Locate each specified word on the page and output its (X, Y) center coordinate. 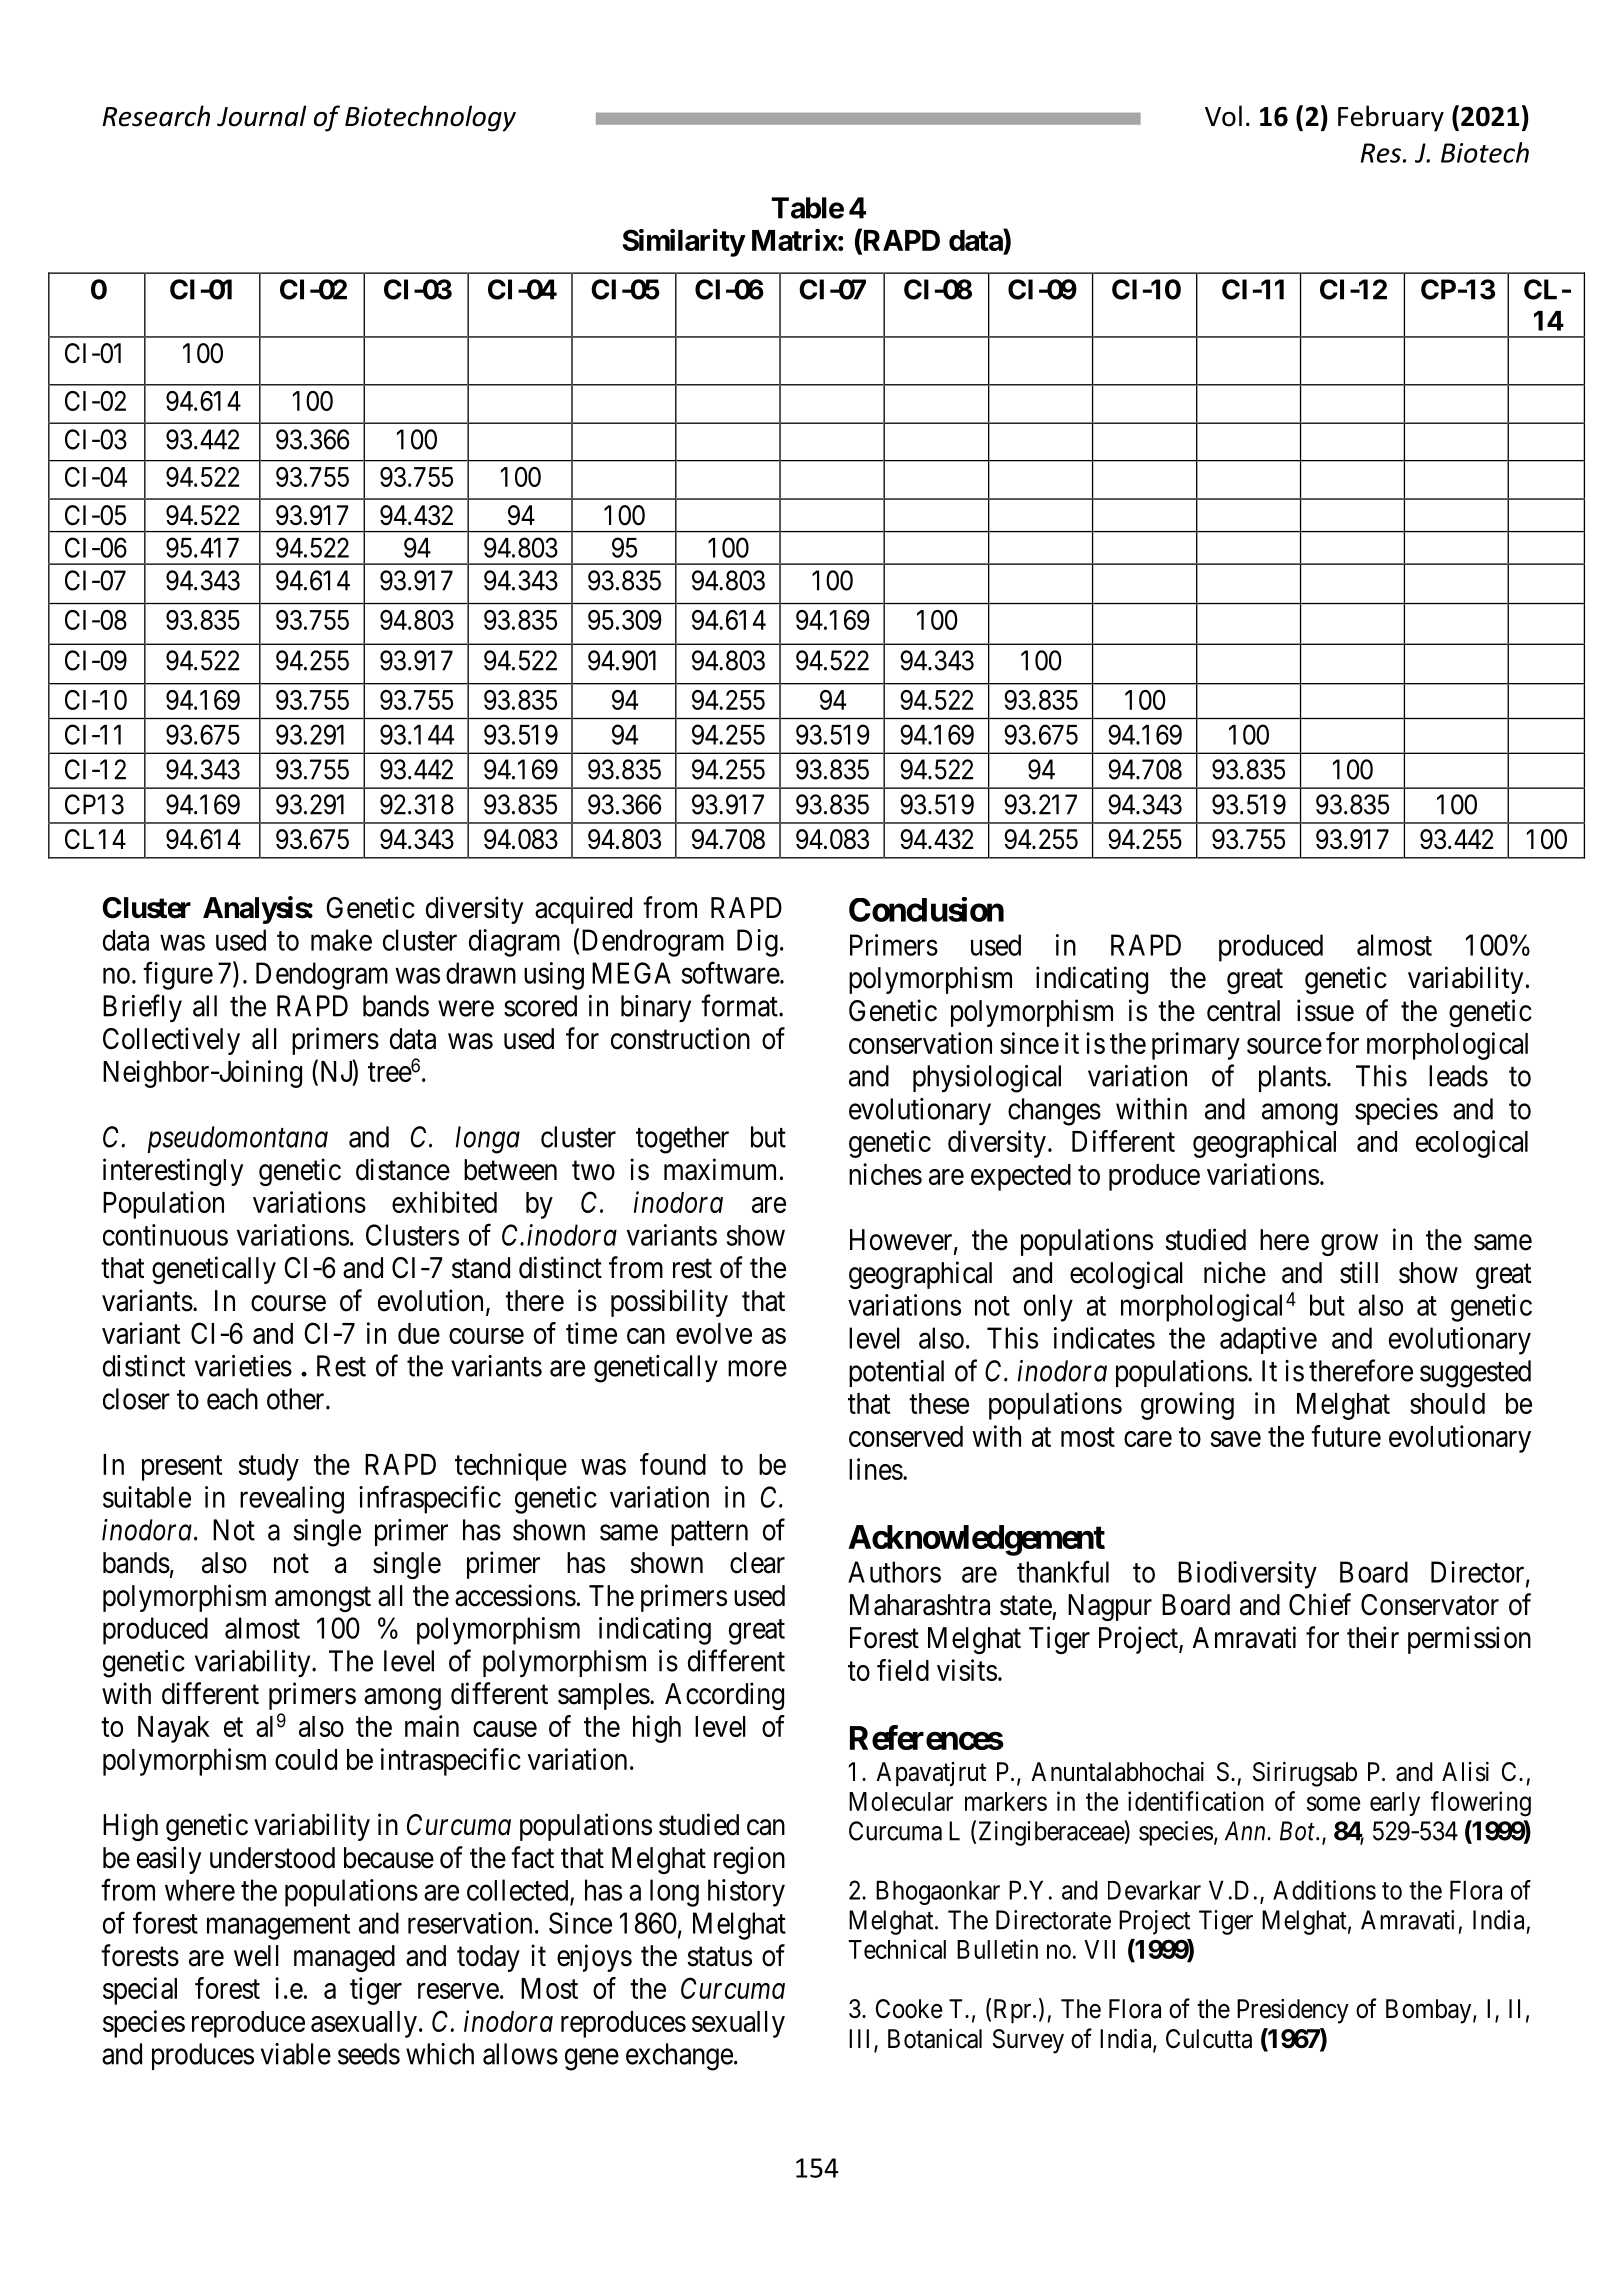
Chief (1320, 1604)
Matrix (795, 240)
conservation (920, 1043)
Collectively (171, 1041)
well (256, 1956)
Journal (261, 116)
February (1391, 118)
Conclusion (926, 909)
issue (1325, 1010)
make (341, 940)
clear (757, 1563)
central (1243, 1011)
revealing (292, 1500)
